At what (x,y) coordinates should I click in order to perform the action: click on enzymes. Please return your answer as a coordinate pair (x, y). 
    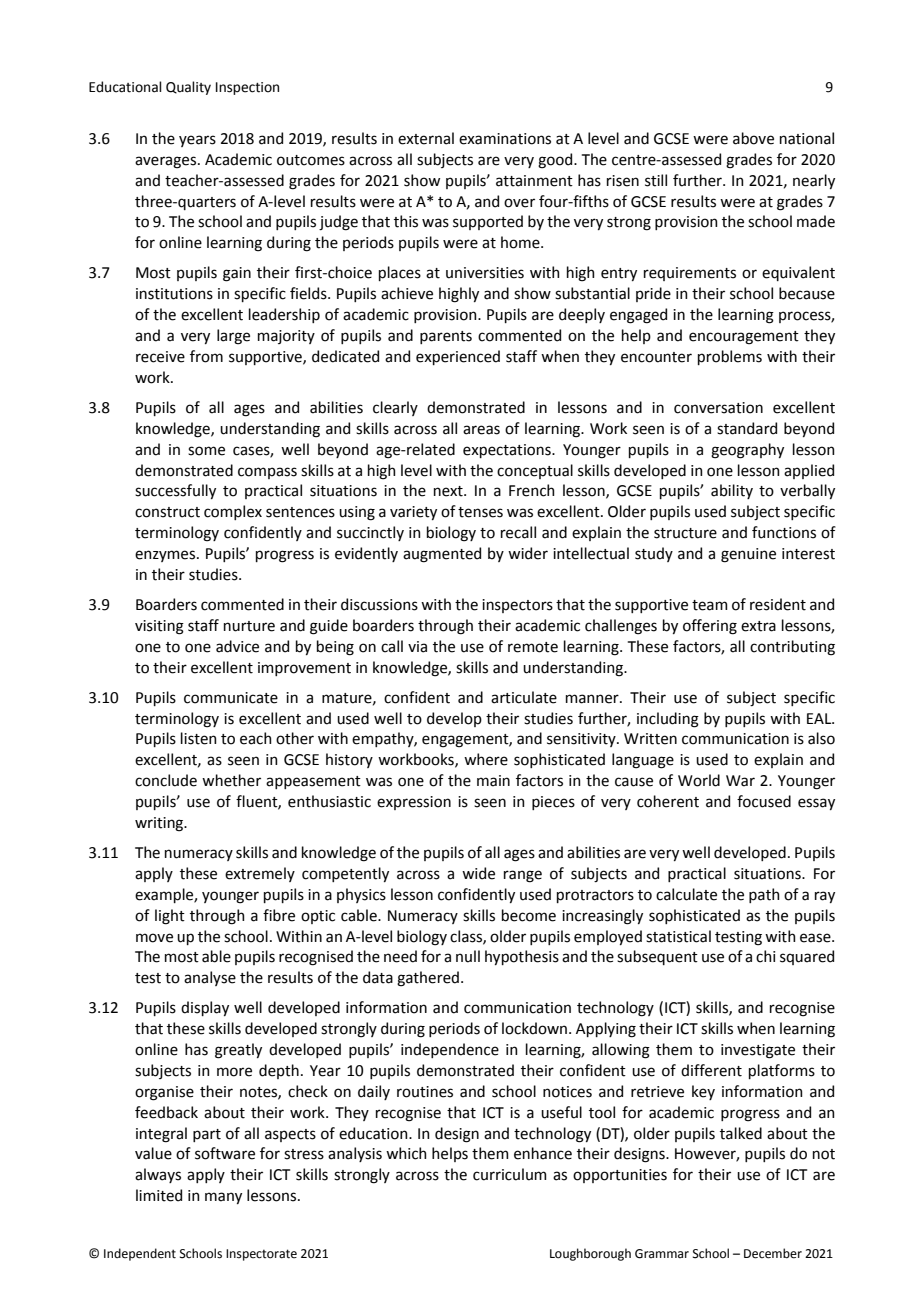
    Looking at the image, I should click on (166, 556).
